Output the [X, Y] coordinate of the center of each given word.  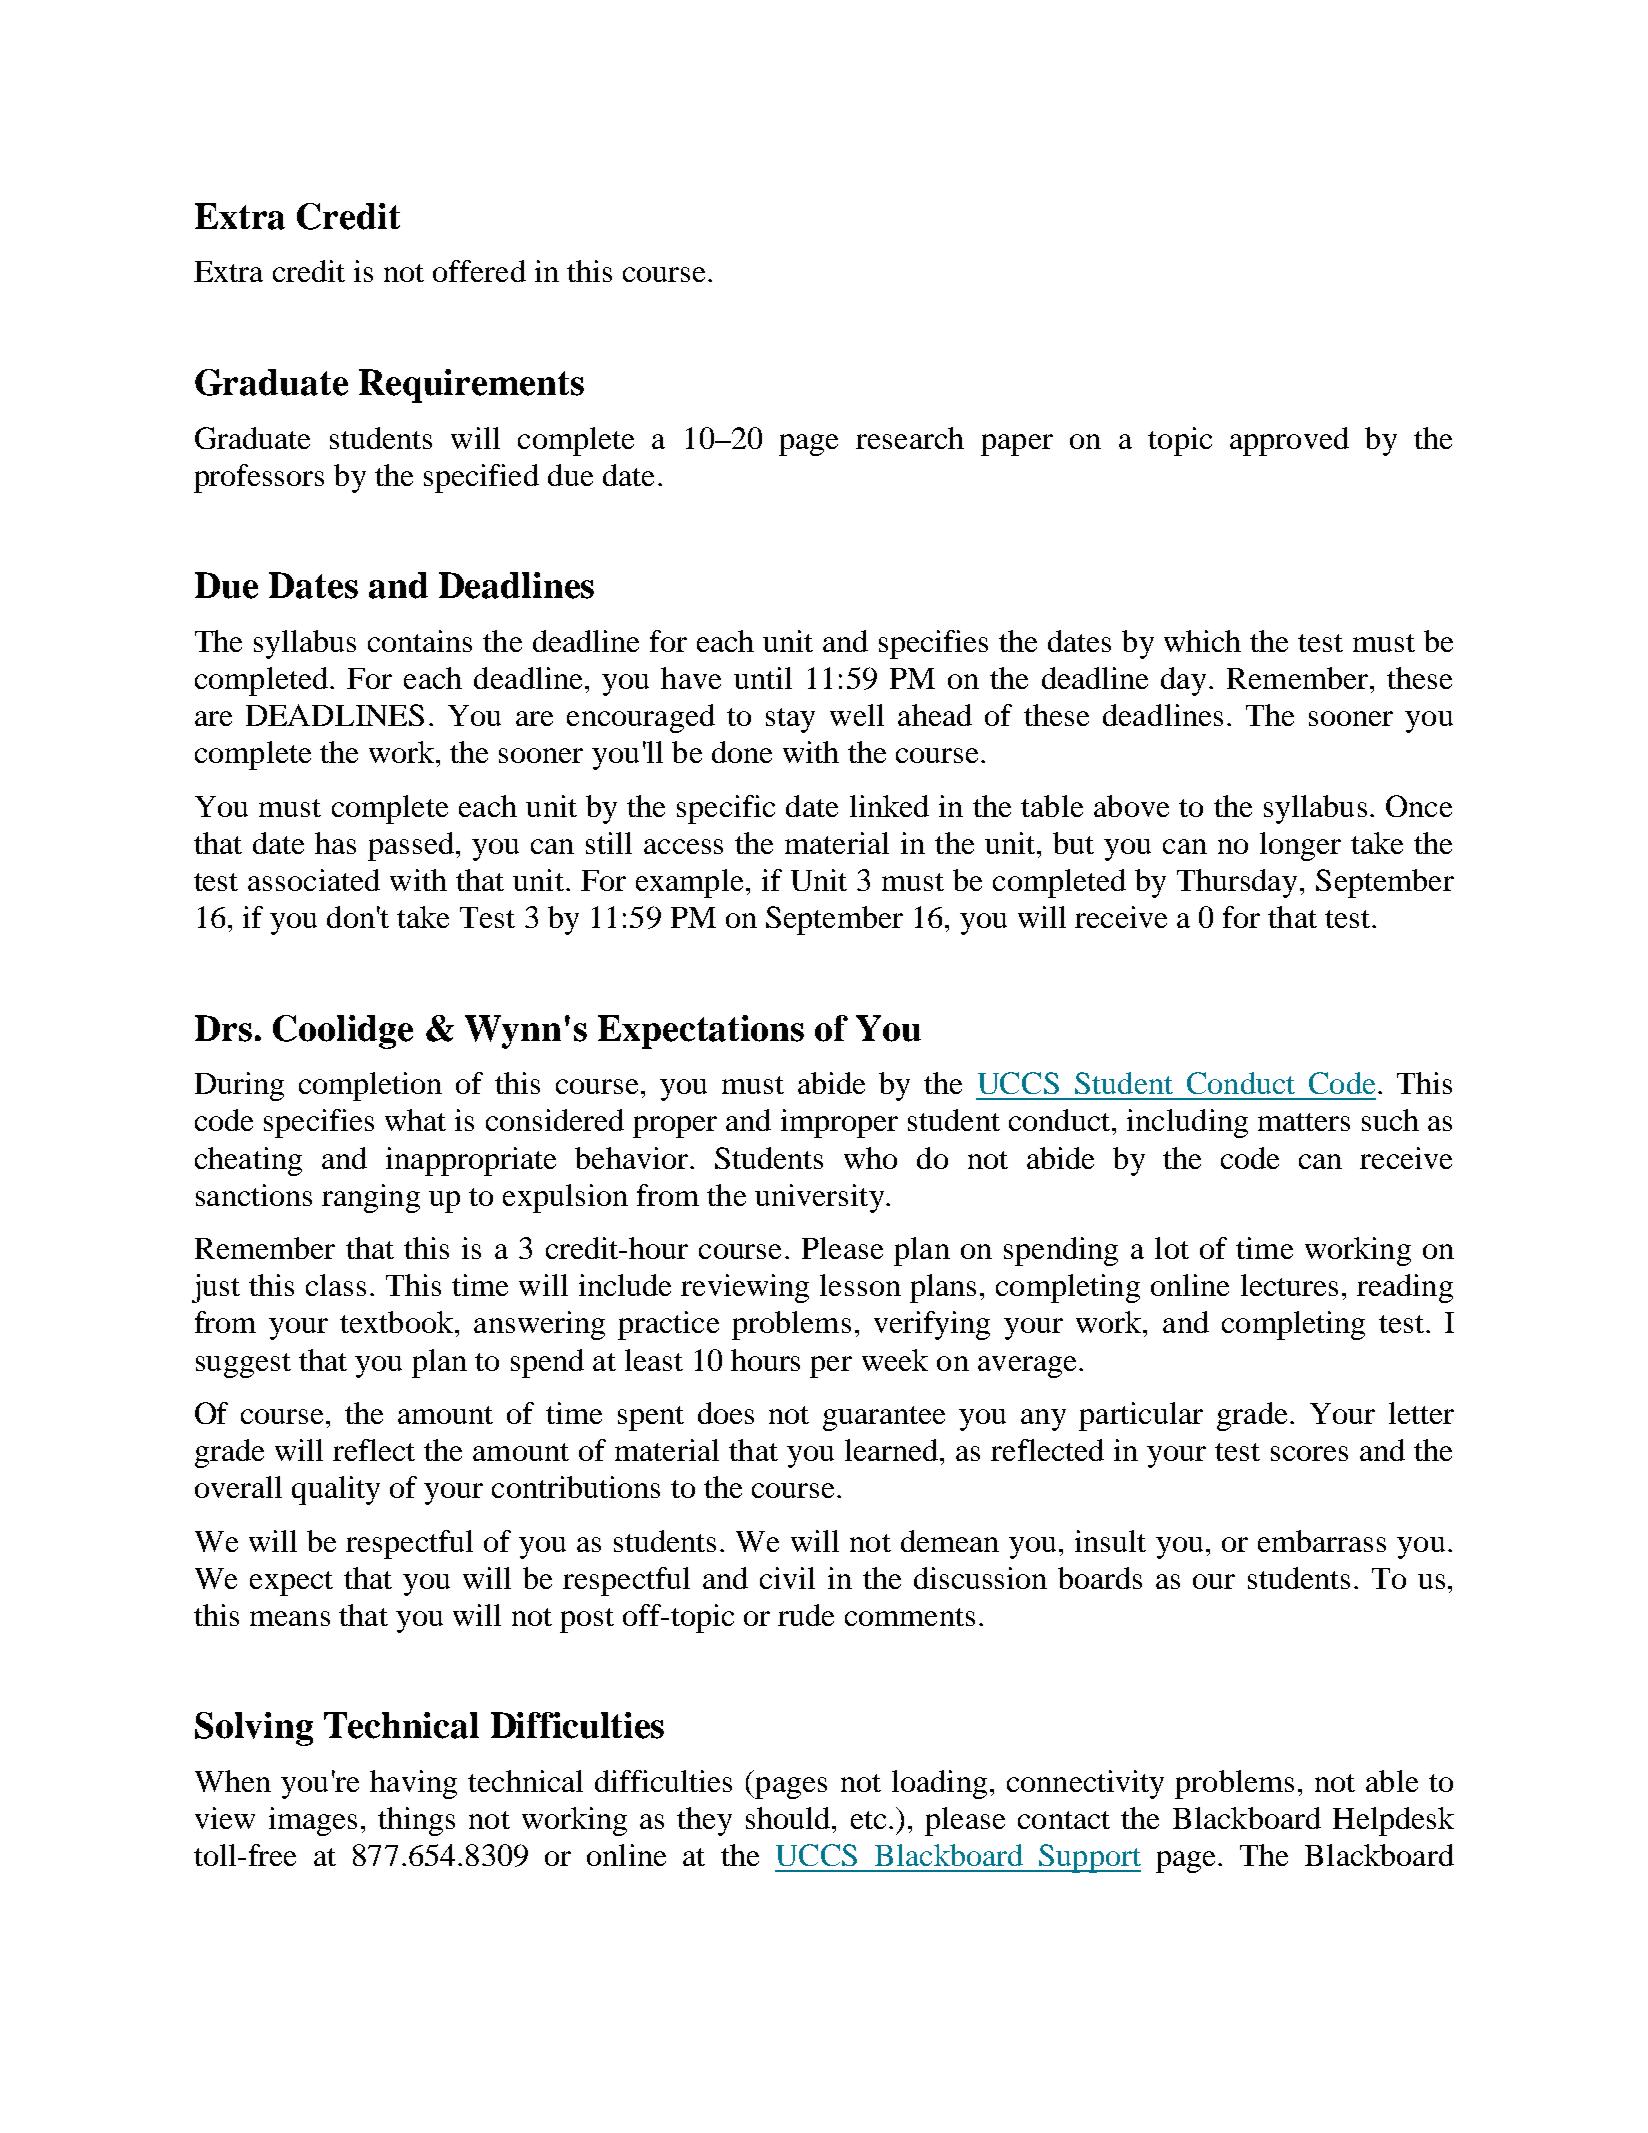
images [313, 1821]
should [789, 1818]
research [910, 438]
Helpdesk [1393, 1821]
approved [1289, 441]
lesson [860, 1285]
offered [479, 271]
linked [889, 806]
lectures [1289, 1285]
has [335, 843]
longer [1300, 846]
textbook [398, 1322]
